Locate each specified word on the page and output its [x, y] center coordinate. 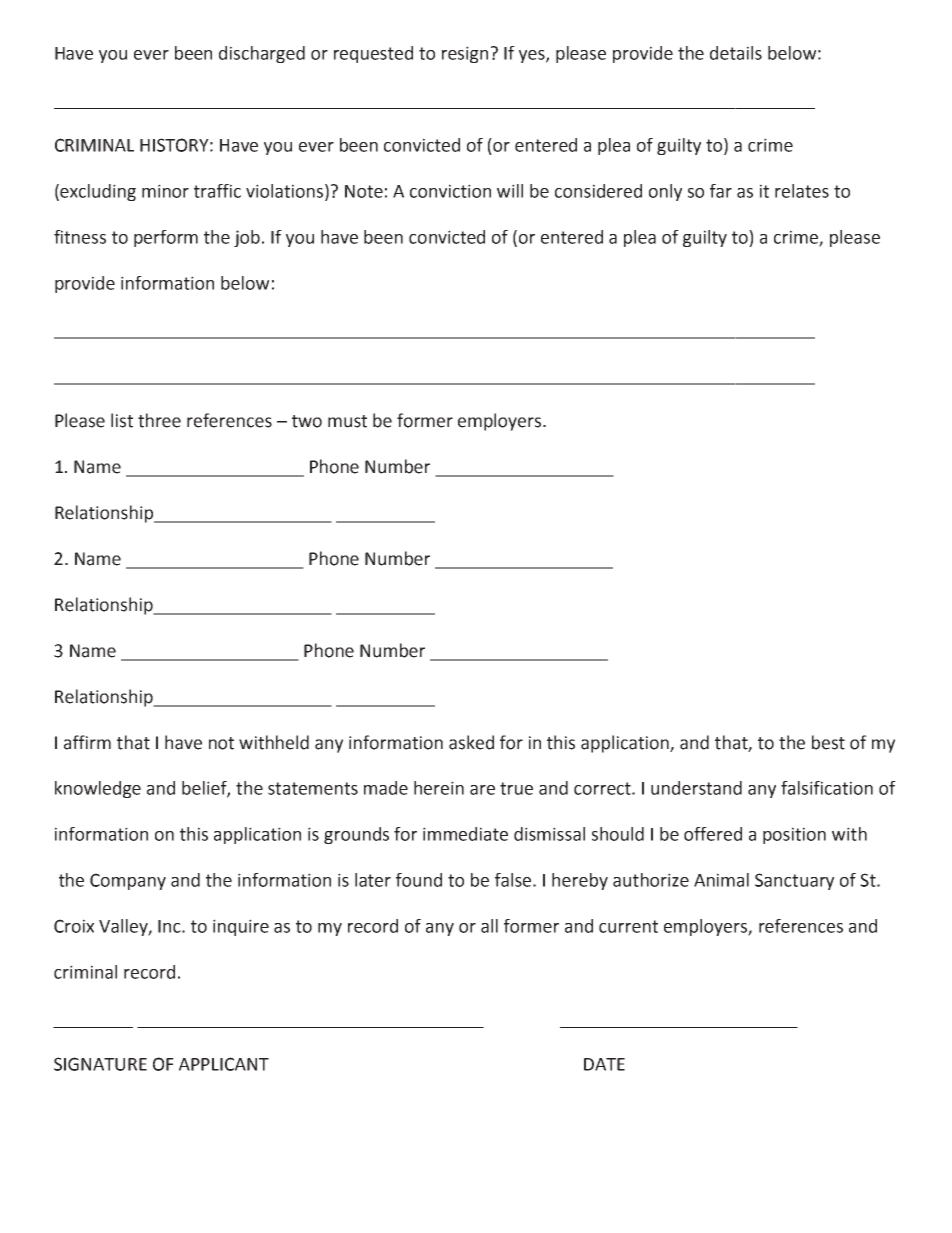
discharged [262, 54]
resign [465, 54]
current [628, 926]
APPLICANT [224, 1064]
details [736, 53]
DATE [604, 1064]
